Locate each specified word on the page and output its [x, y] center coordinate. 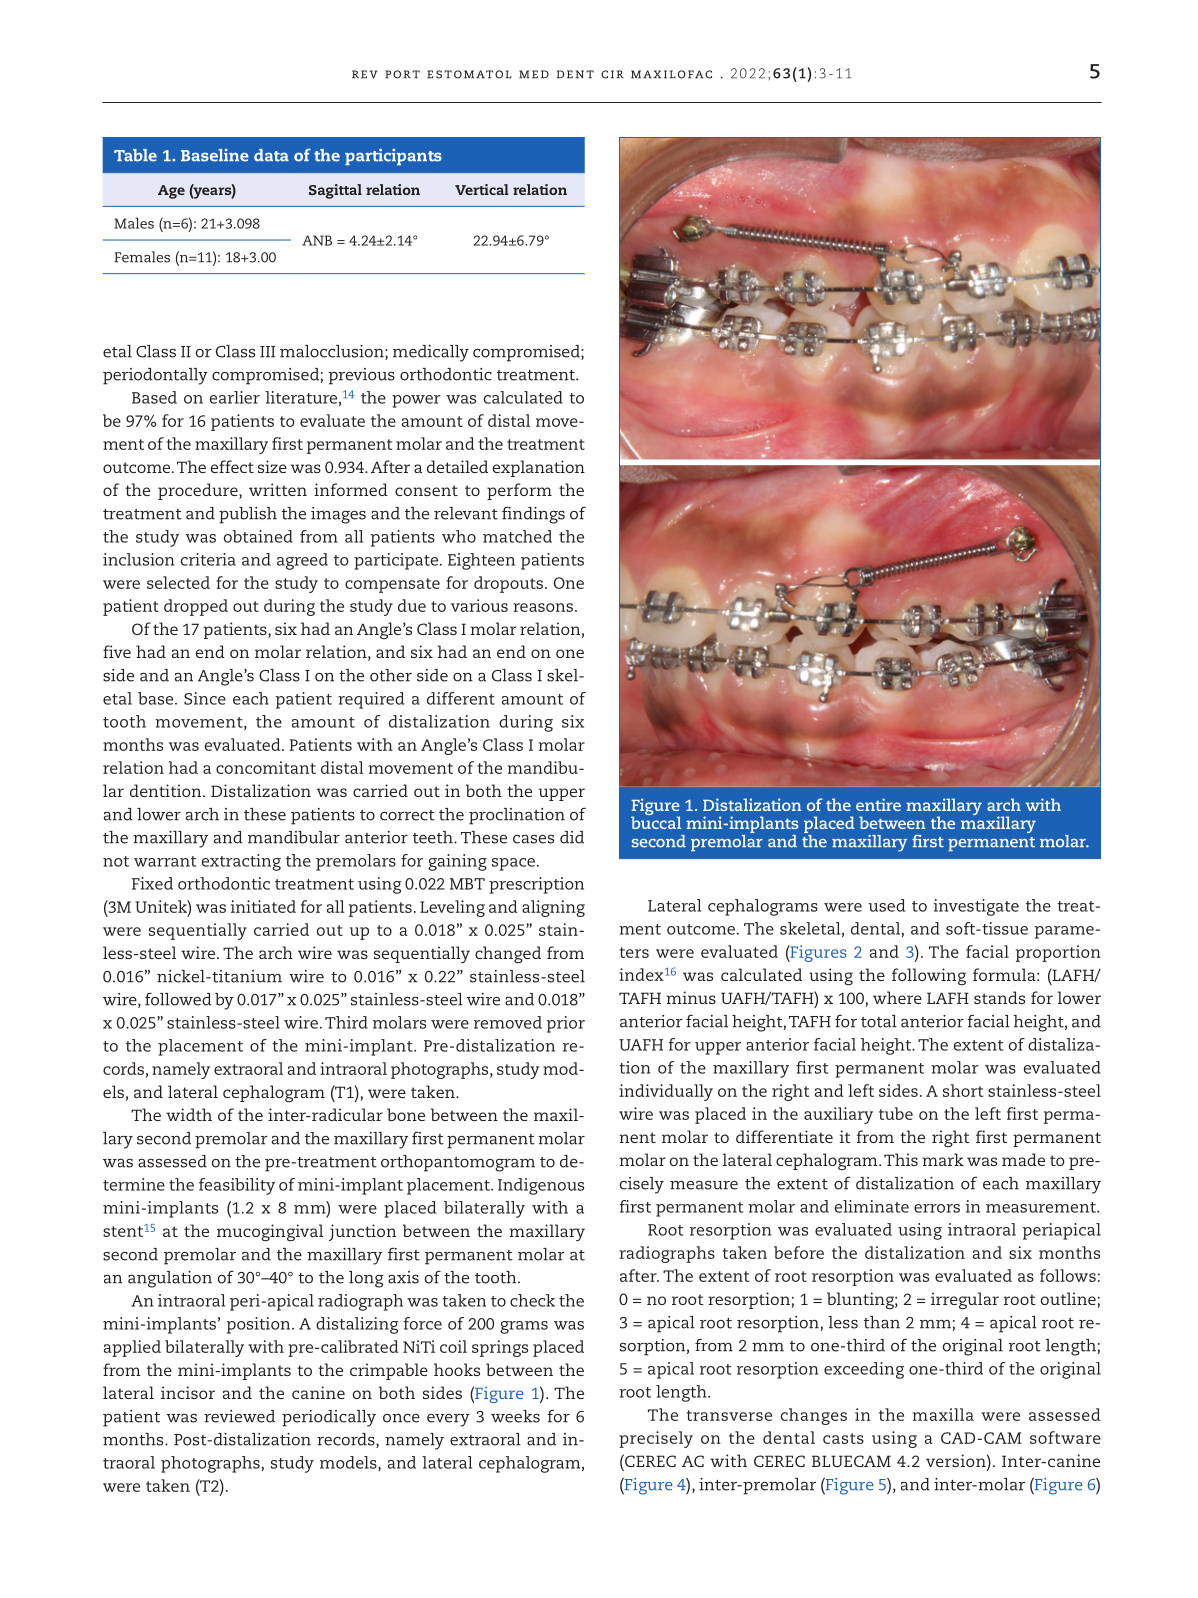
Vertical [482, 189]
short [963, 1090]
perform [519, 491]
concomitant [266, 767]
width [189, 1114]
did [572, 837]
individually [666, 1092]
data [271, 155]
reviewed [239, 1416]
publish [248, 515]
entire [878, 804]
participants [393, 157]
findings [533, 515]
